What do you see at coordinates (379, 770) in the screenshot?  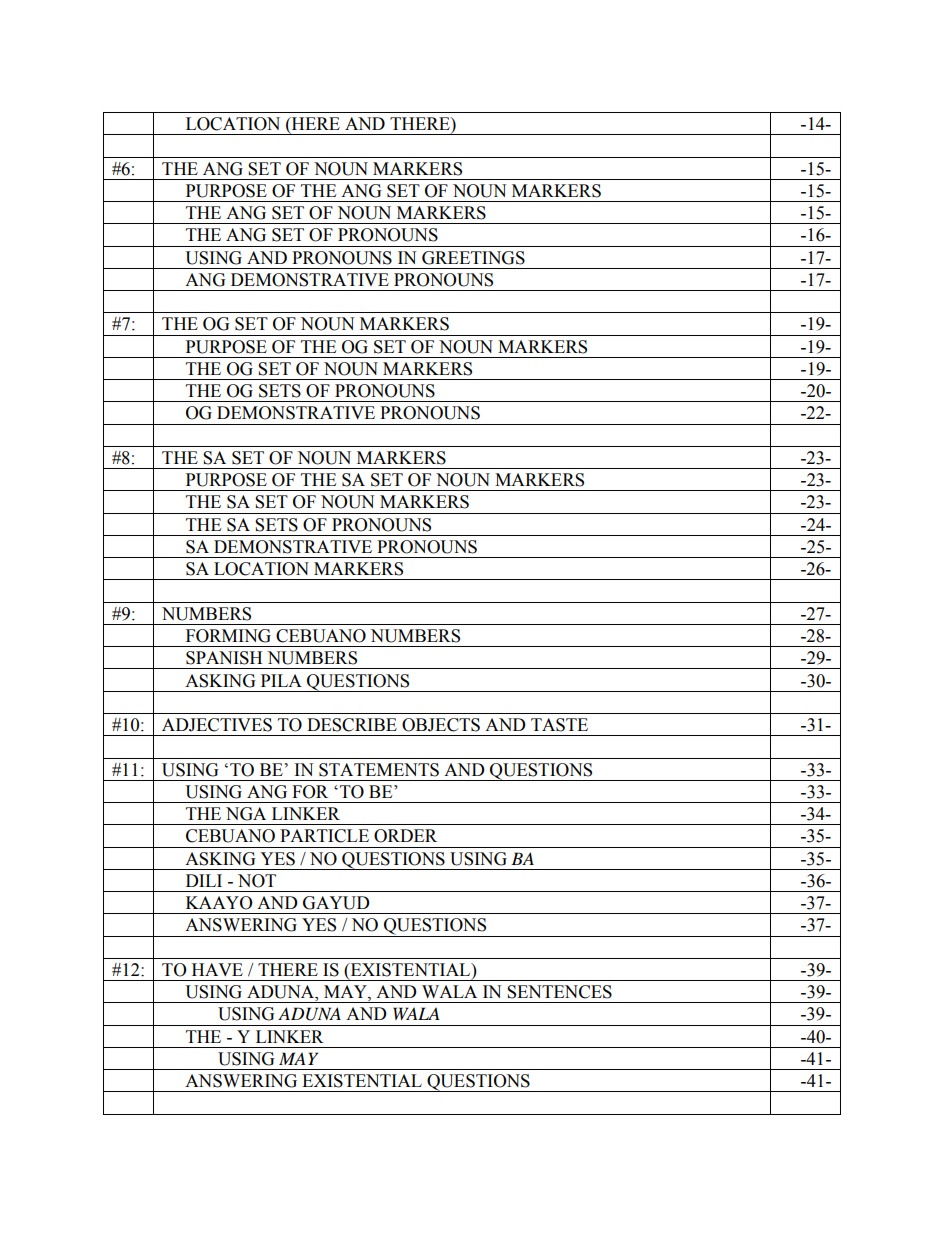 I see `STATEMENTS` at bounding box center [379, 770].
